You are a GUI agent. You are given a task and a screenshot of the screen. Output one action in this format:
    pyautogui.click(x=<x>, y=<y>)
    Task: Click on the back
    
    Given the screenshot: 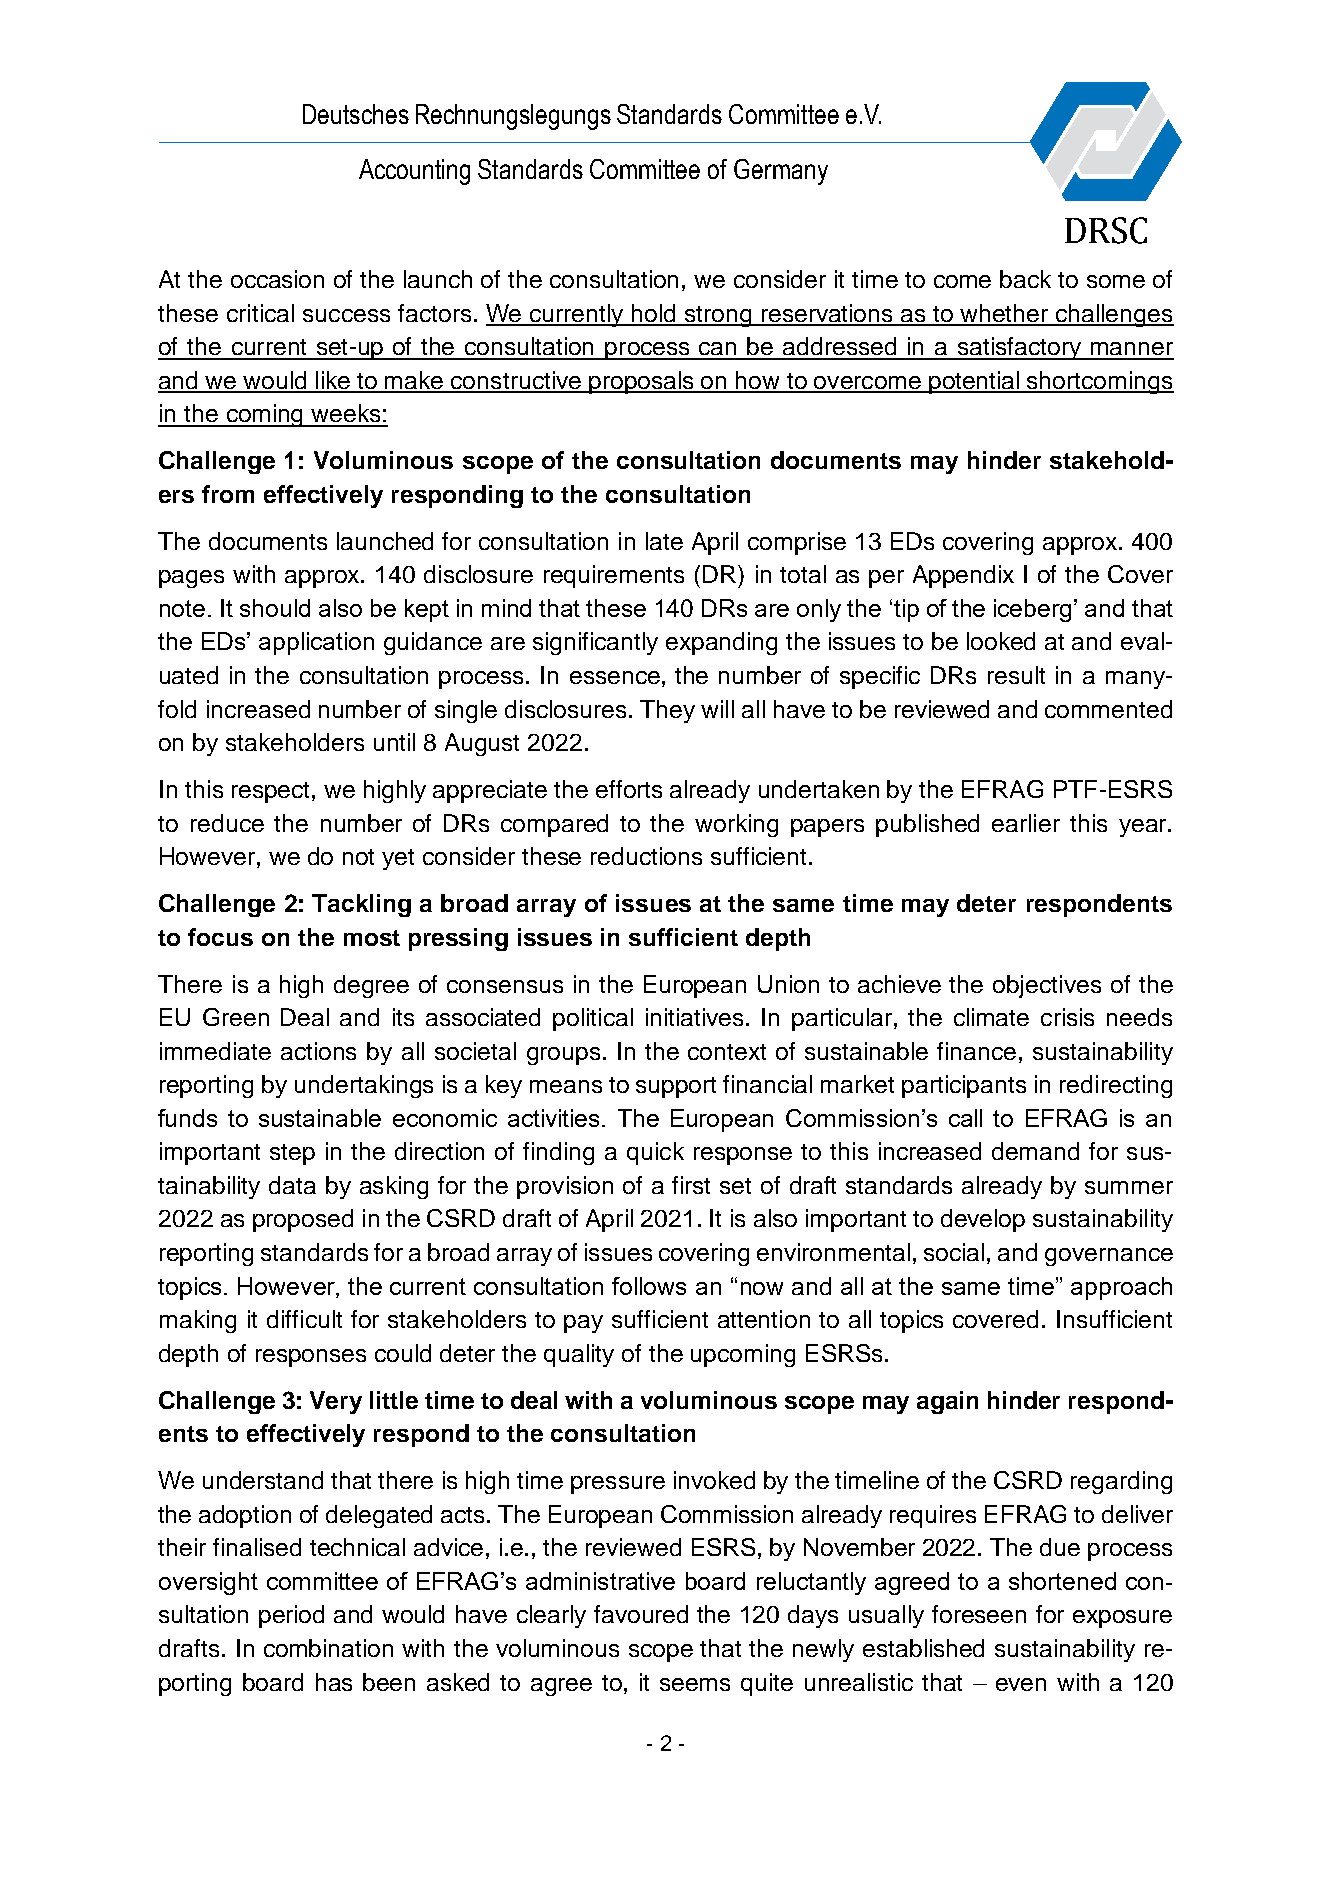 What is the action you would take?
    pyautogui.click(x=1025, y=279)
